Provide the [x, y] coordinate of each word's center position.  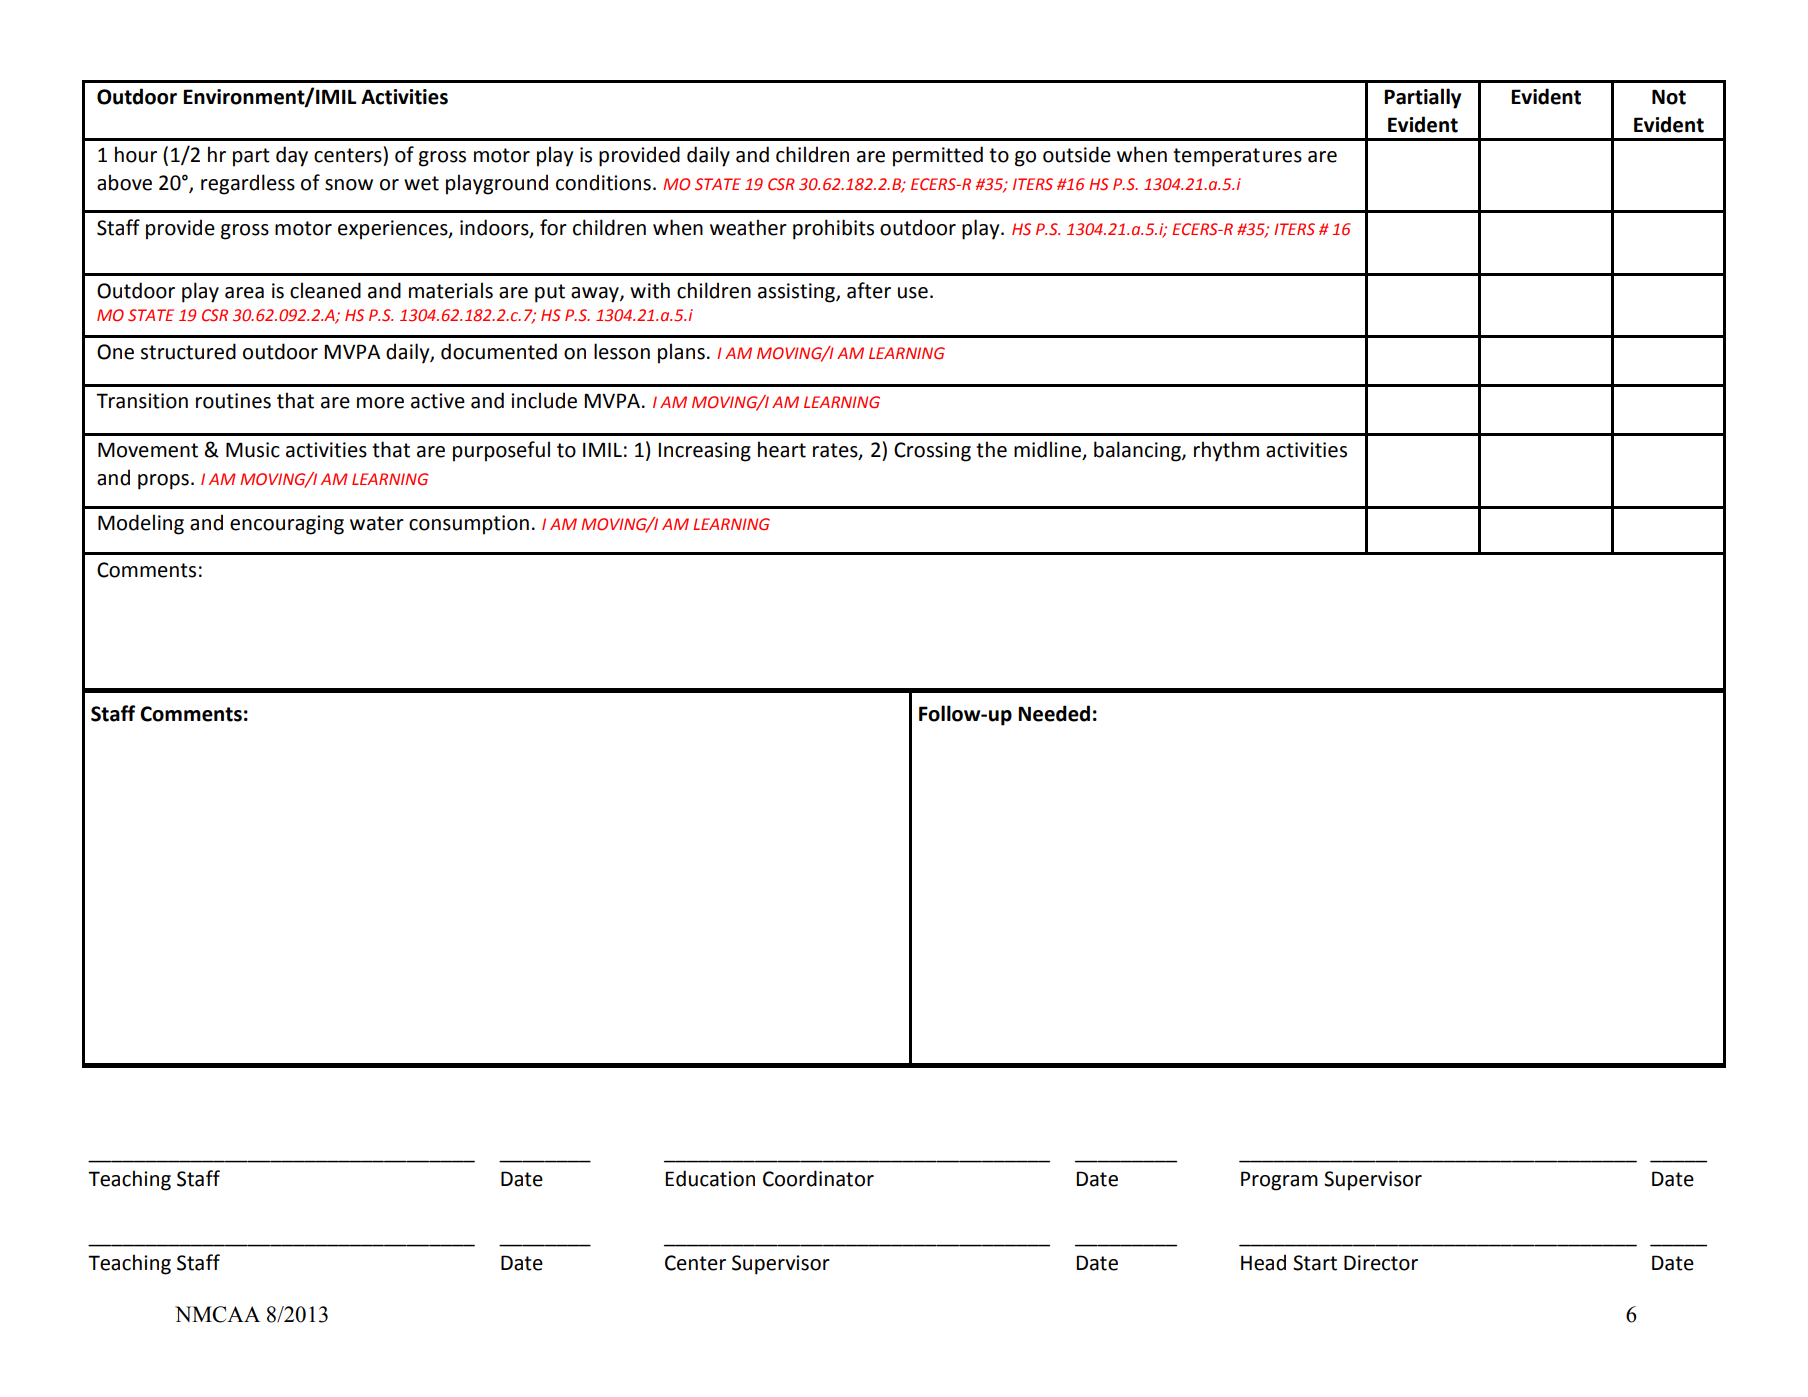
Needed [1054, 713]
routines [233, 401]
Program [1279, 1181]
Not [1669, 97]
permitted [938, 156]
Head [1263, 1262]
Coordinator [818, 1178]
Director [1381, 1263]
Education [710, 1178]
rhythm [1226, 451]
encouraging [287, 525]
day [292, 156]
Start [1315, 1263]
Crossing [932, 452]
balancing [1138, 451]
